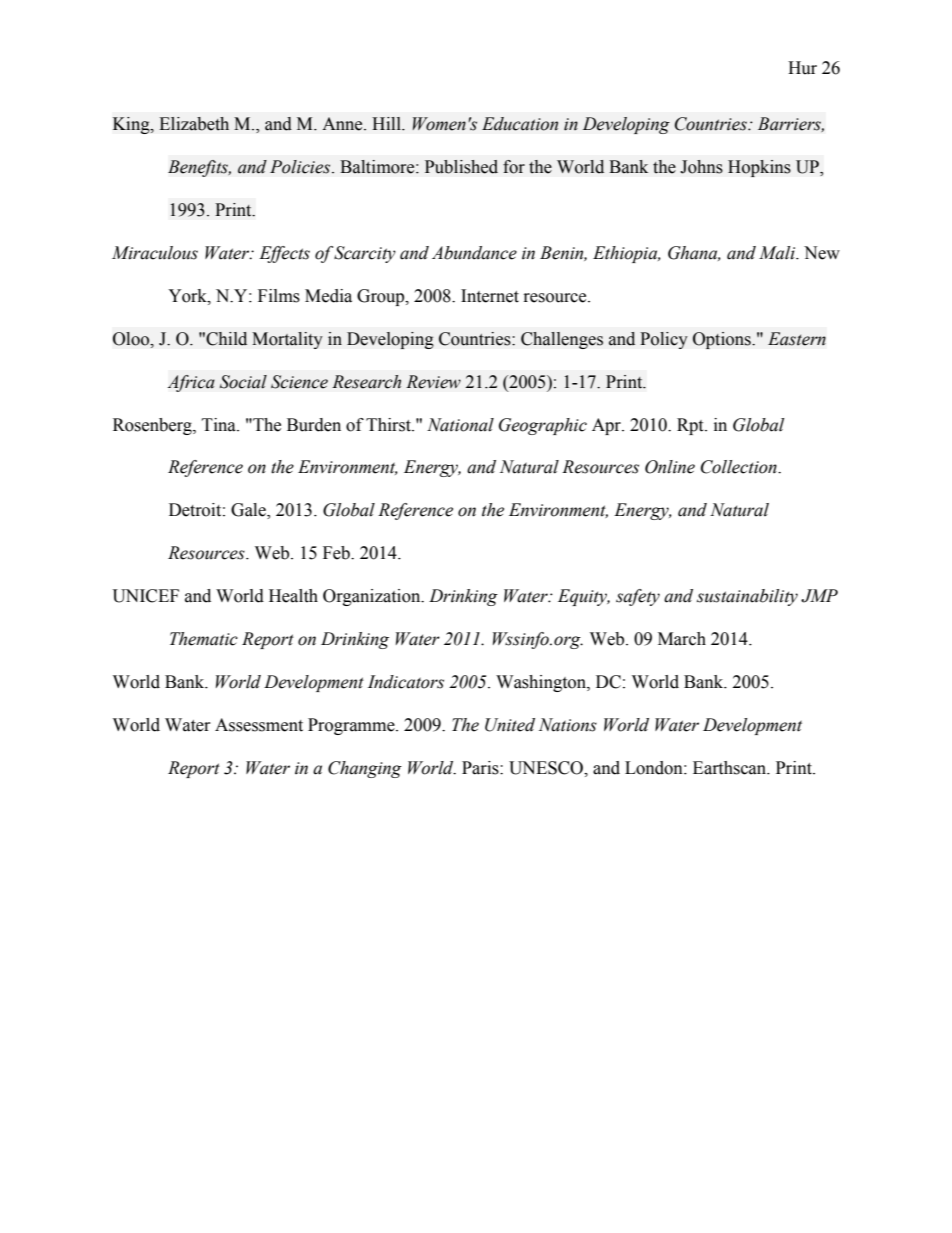 This image has height=1233, width=952. Describe the element at coordinates (460, 425) in the image. I see `National` at that location.
